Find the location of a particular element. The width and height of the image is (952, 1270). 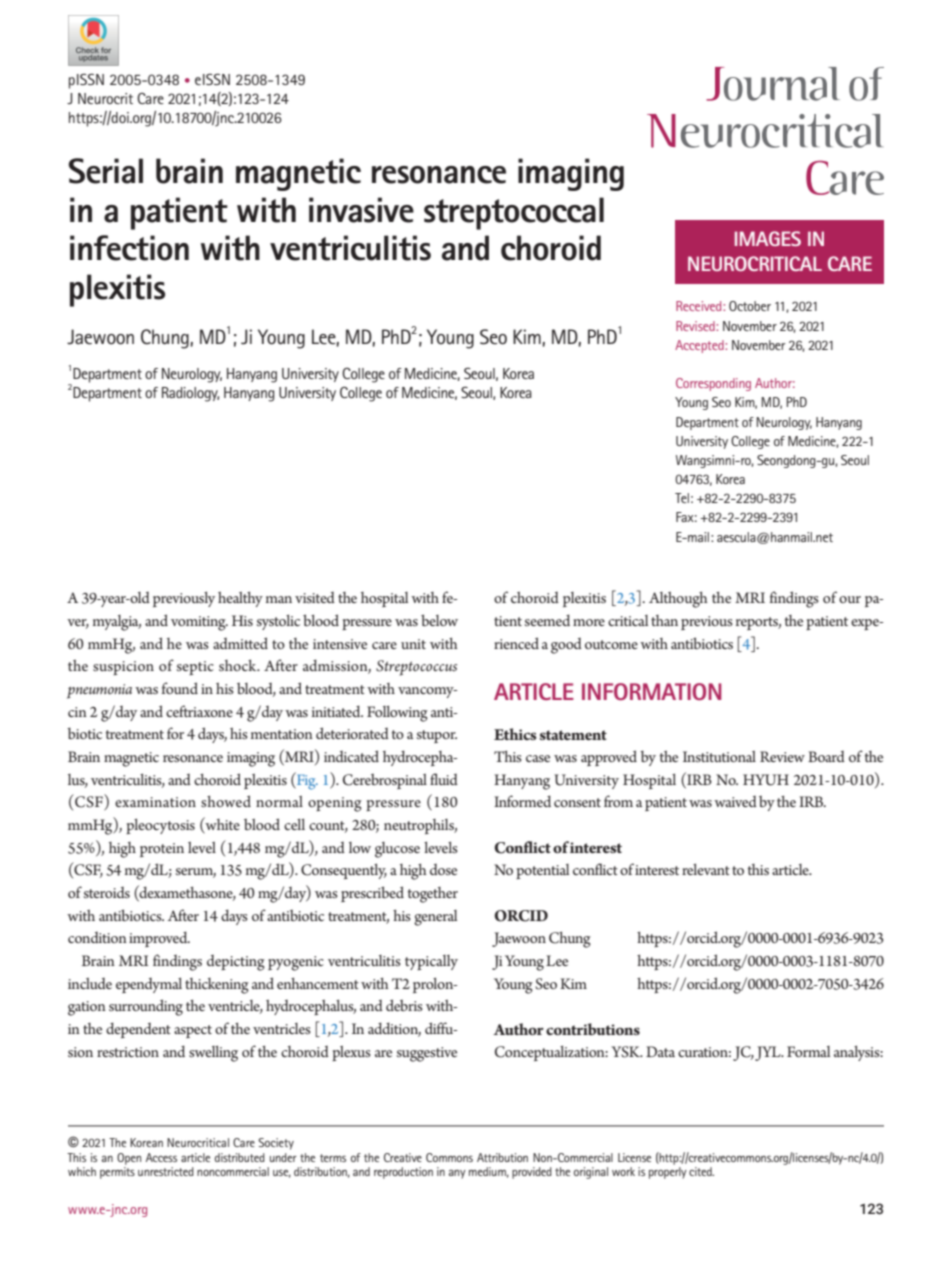

IMAGES is located at coordinates (768, 238).
